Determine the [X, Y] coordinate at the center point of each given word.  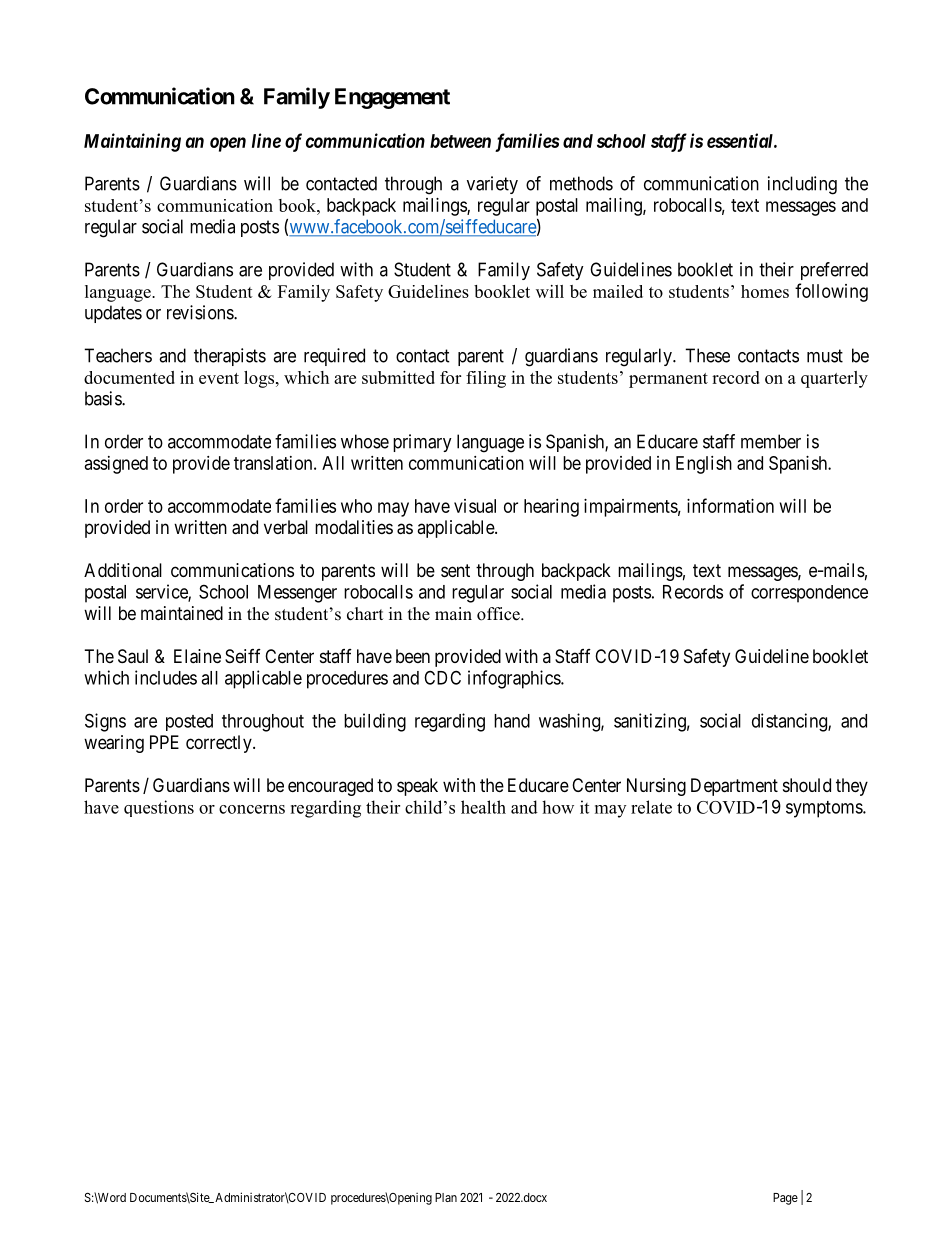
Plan [446, 1197]
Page [785, 1199]
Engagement [392, 98]
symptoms [825, 809]
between [460, 141]
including [802, 185]
